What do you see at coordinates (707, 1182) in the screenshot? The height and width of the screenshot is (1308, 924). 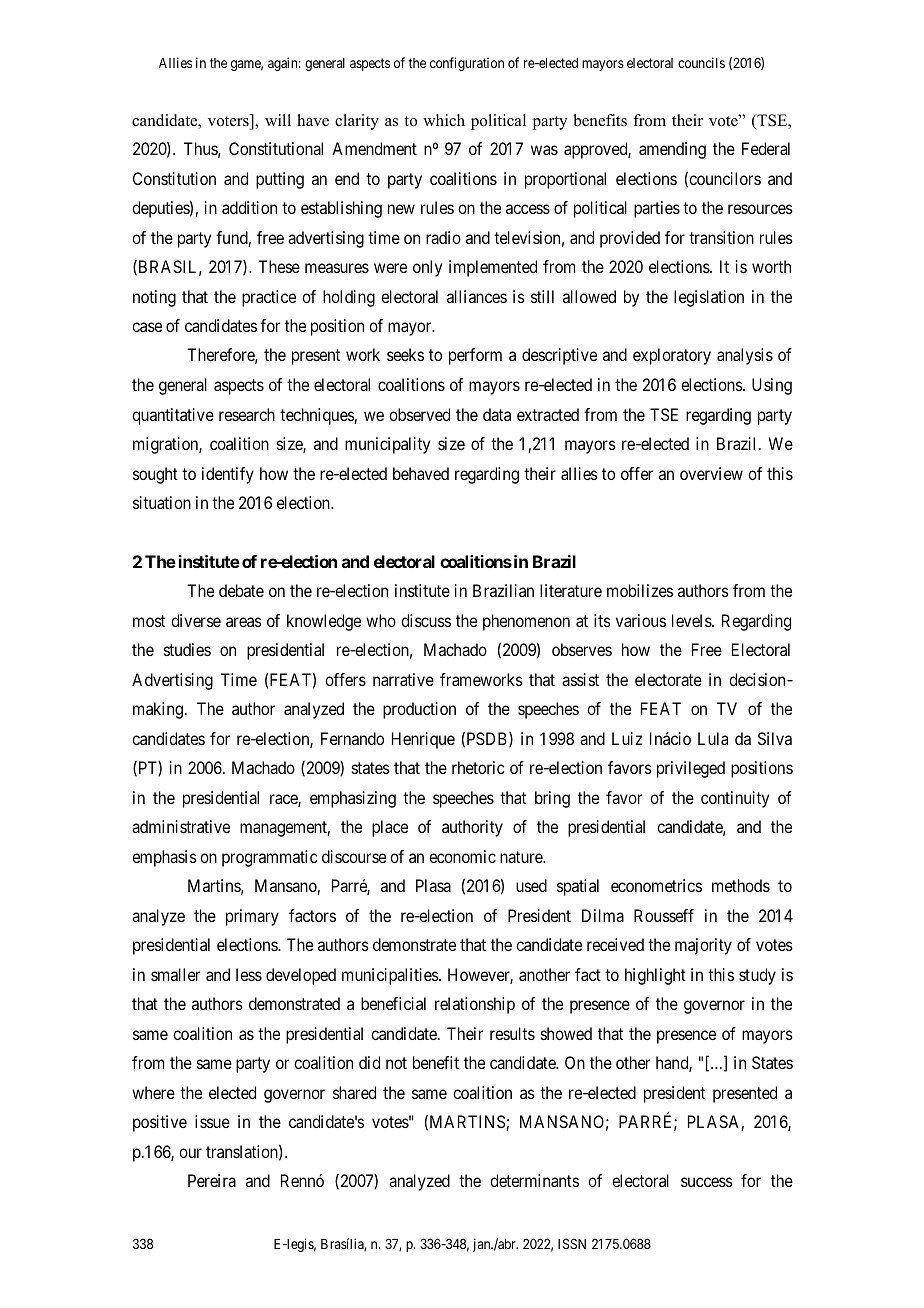 I see `success` at bounding box center [707, 1182].
